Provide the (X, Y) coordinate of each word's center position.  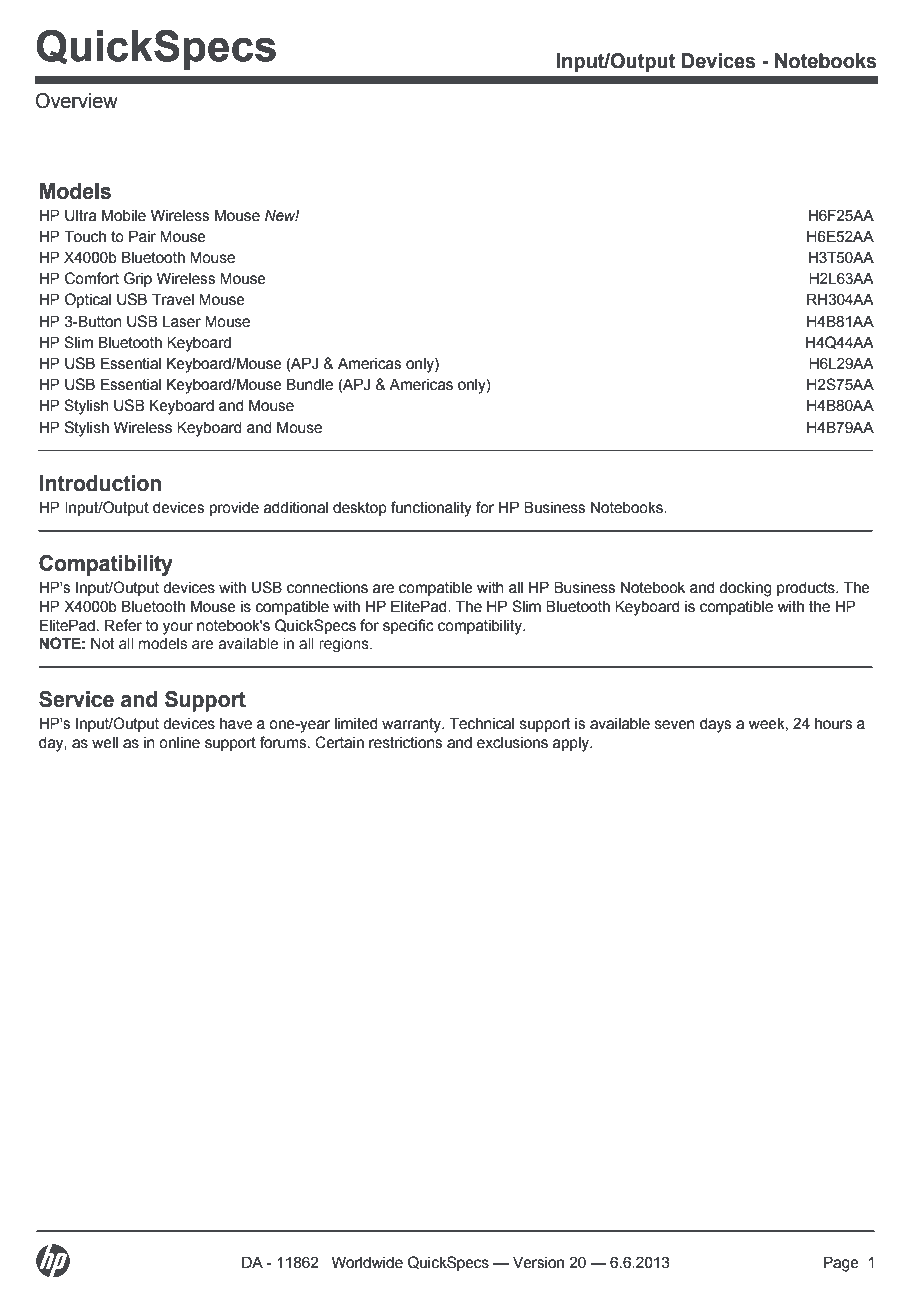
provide (234, 508)
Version (538, 1262)
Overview (77, 101)
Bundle (310, 384)
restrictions (405, 742)
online (179, 742)
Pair (142, 236)
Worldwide (367, 1262)
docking (745, 589)
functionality (431, 509)
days (715, 725)
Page (841, 1264)
